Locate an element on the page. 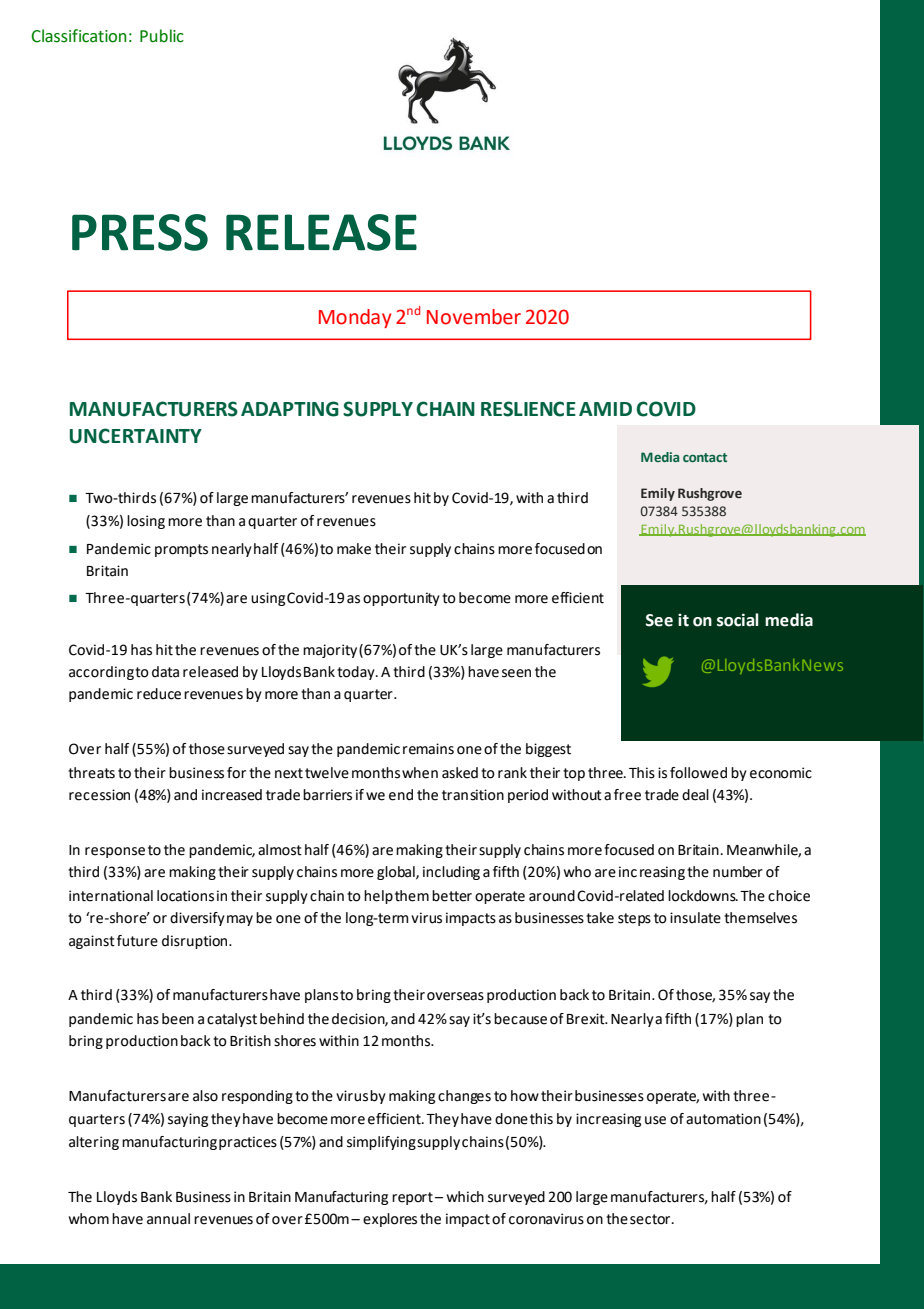 The height and width of the image is (1309, 924). data is located at coordinates (165, 672).
